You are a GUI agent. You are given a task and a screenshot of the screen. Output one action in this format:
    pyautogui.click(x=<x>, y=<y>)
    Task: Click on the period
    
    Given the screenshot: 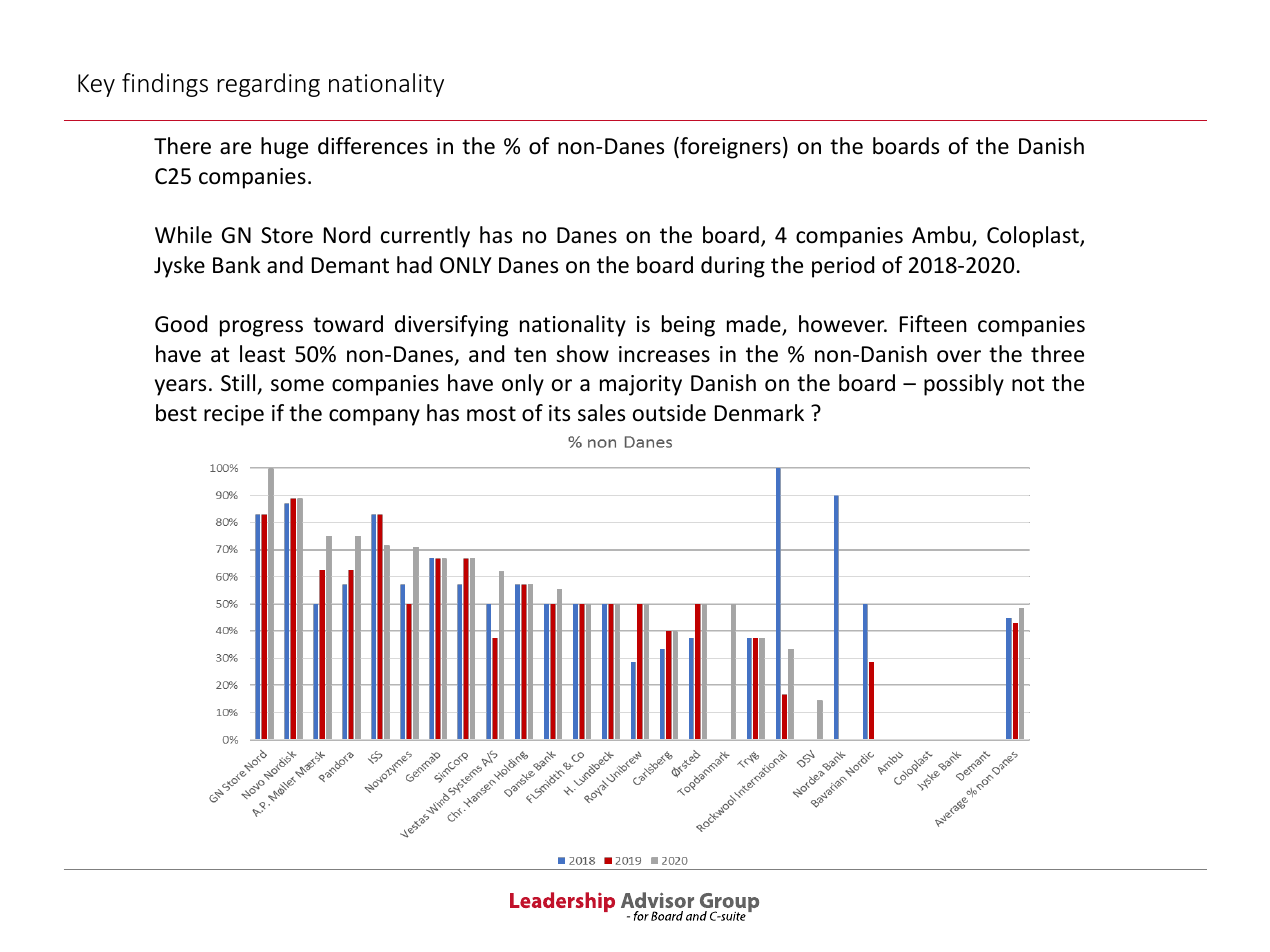 What is the action you would take?
    pyautogui.click(x=843, y=267)
